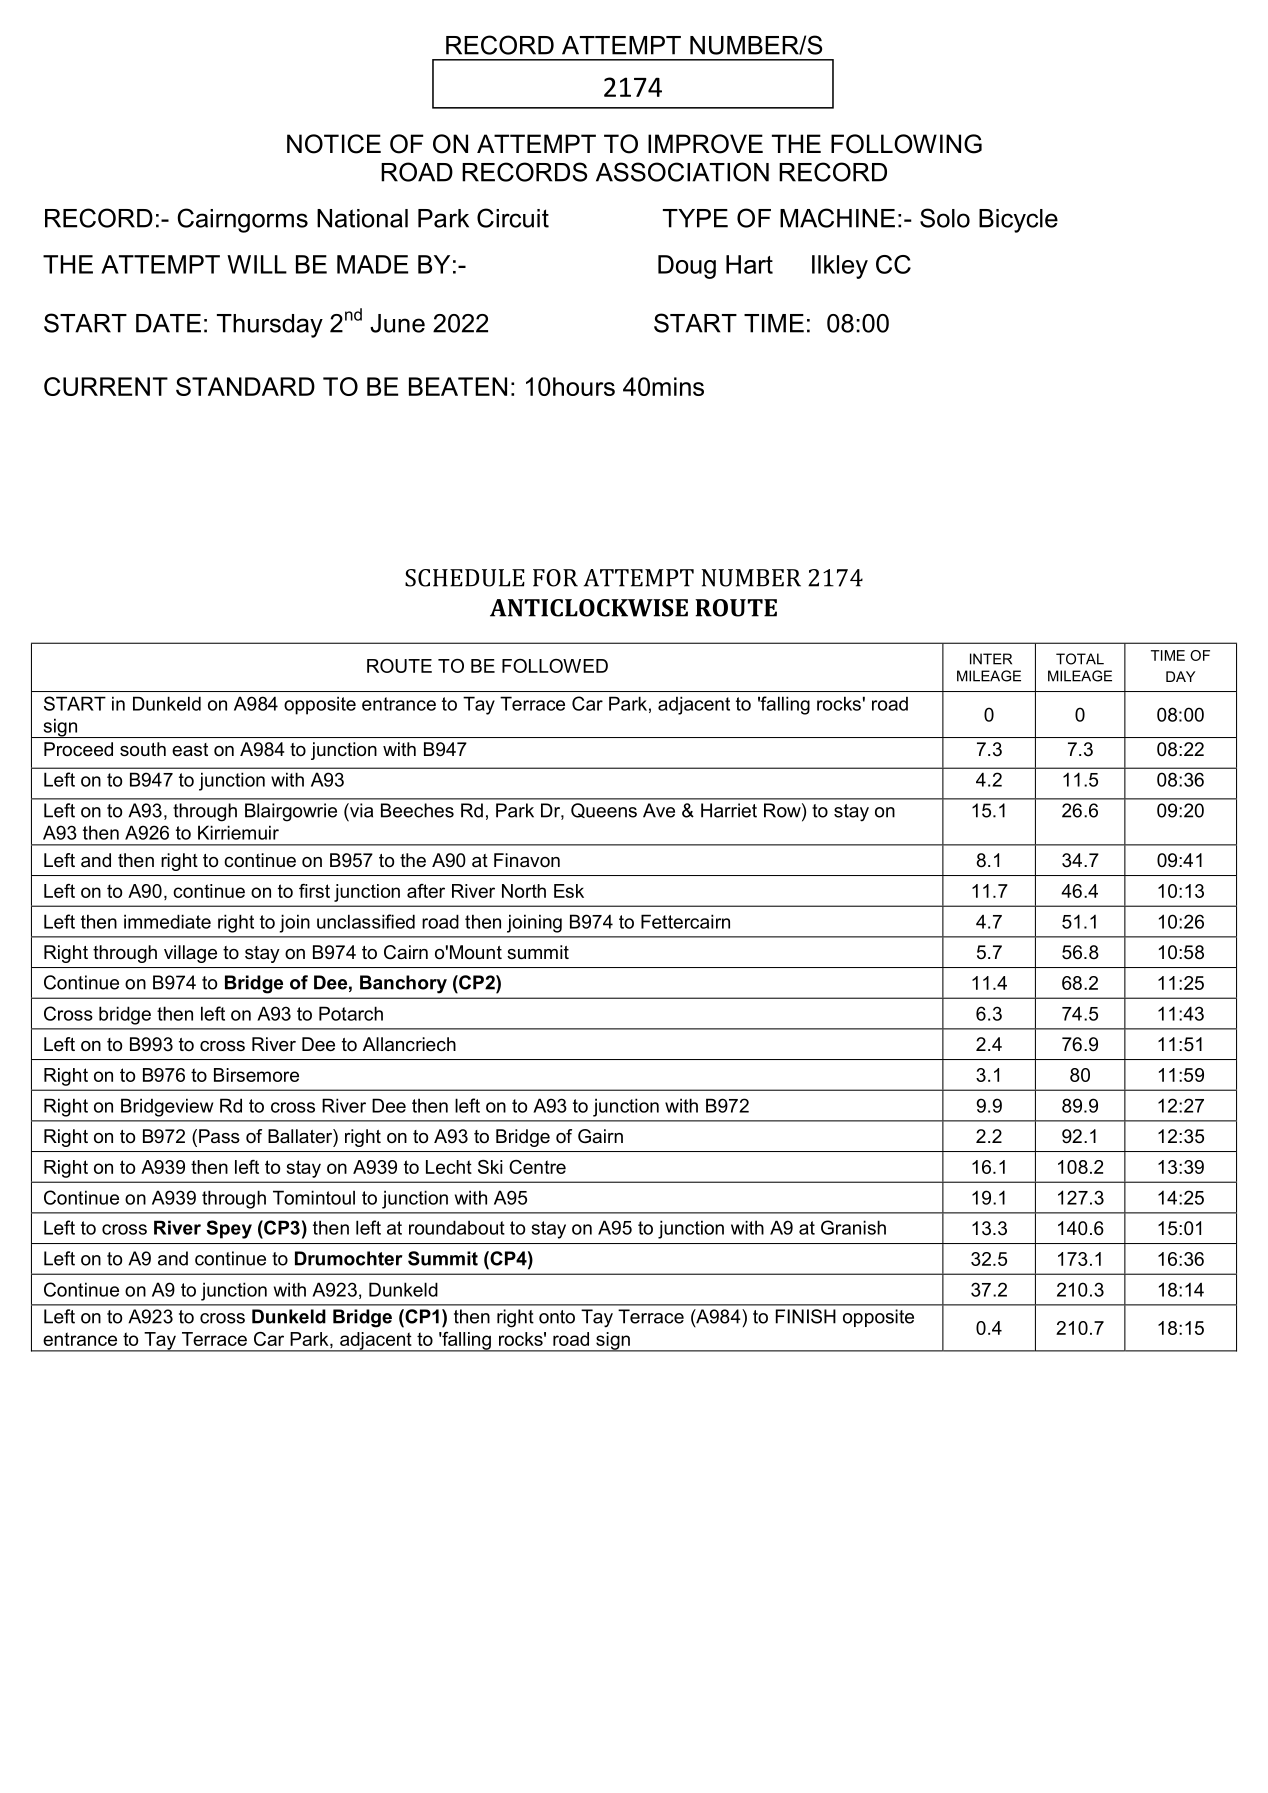  What do you see at coordinates (991, 659) in the screenshot?
I see `INTER` at bounding box center [991, 659].
